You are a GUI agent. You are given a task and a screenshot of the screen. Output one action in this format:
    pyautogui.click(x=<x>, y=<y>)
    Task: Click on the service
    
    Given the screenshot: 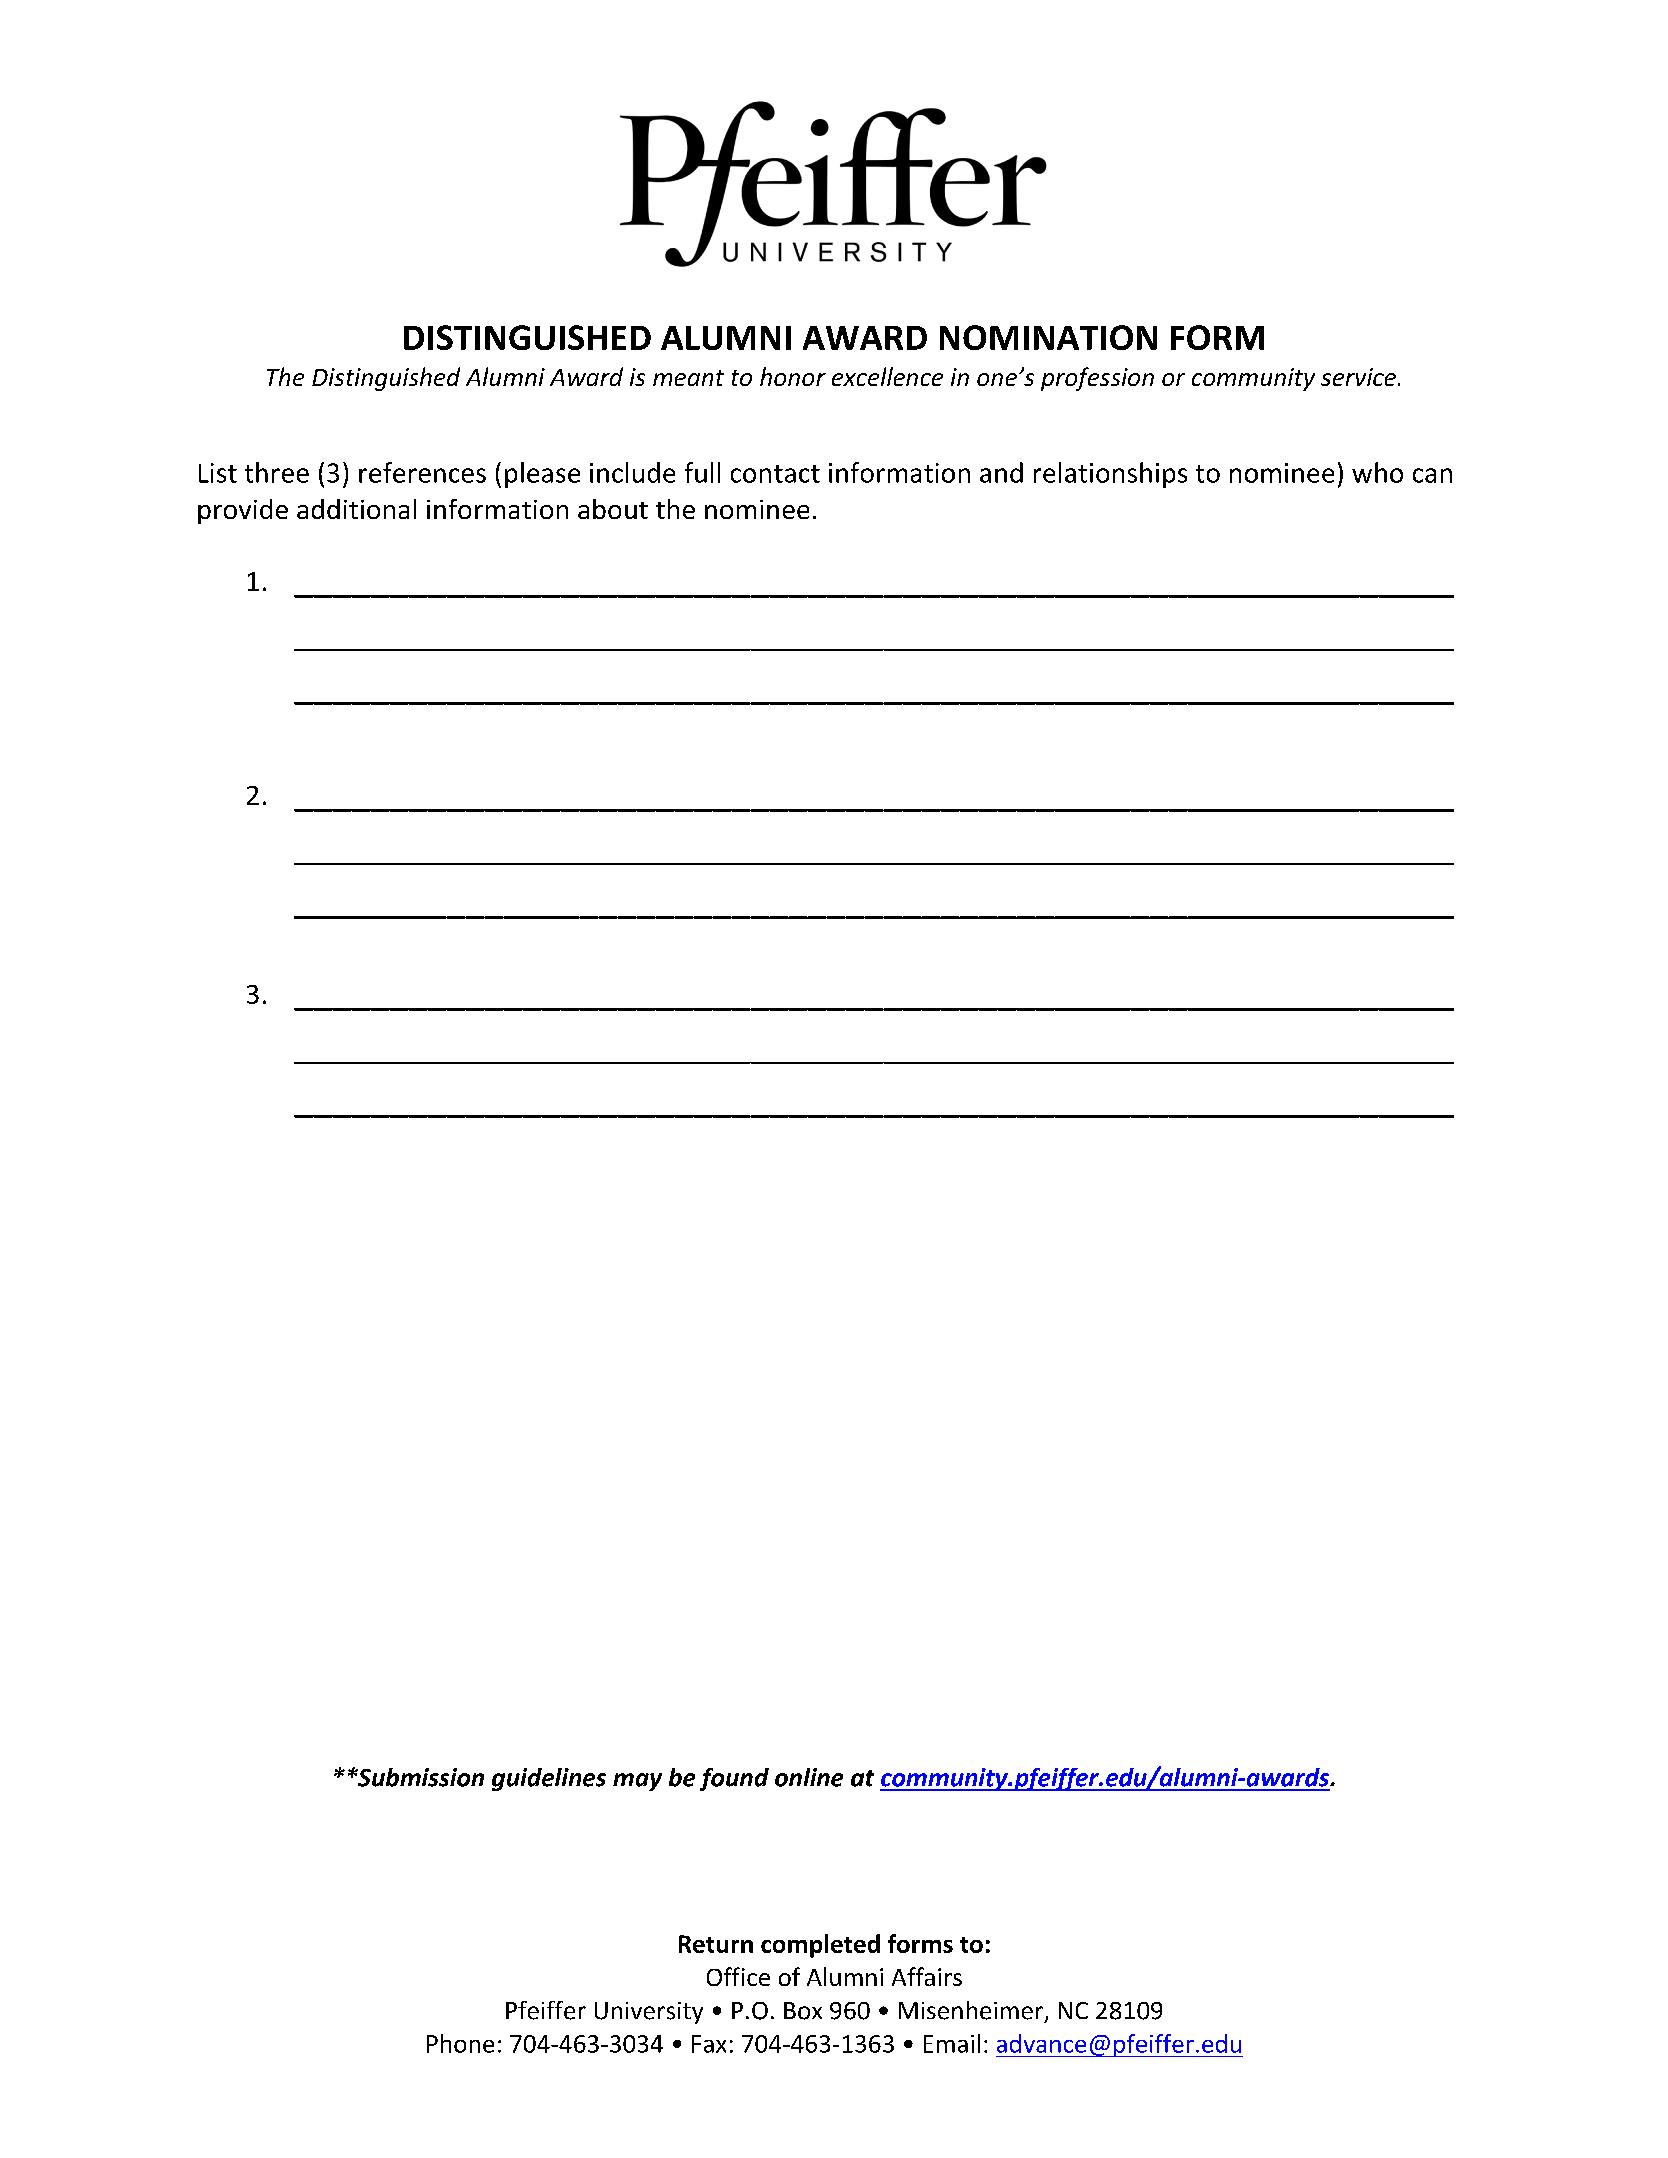 What is the action you would take?
    pyautogui.click(x=1358, y=377)
